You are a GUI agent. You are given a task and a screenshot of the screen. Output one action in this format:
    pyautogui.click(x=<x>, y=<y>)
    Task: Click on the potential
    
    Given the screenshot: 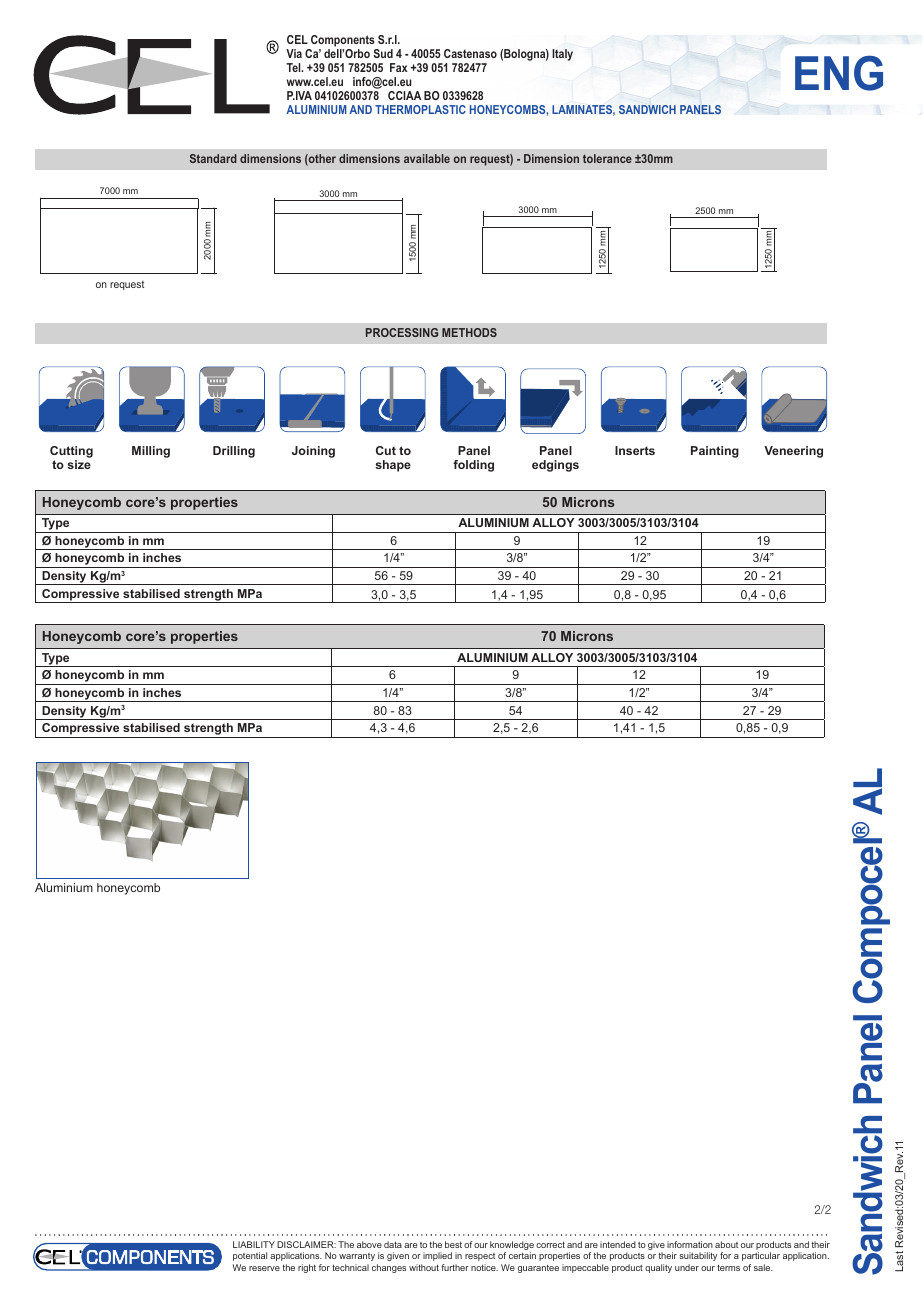 What is the action you would take?
    pyautogui.click(x=250, y=1256)
